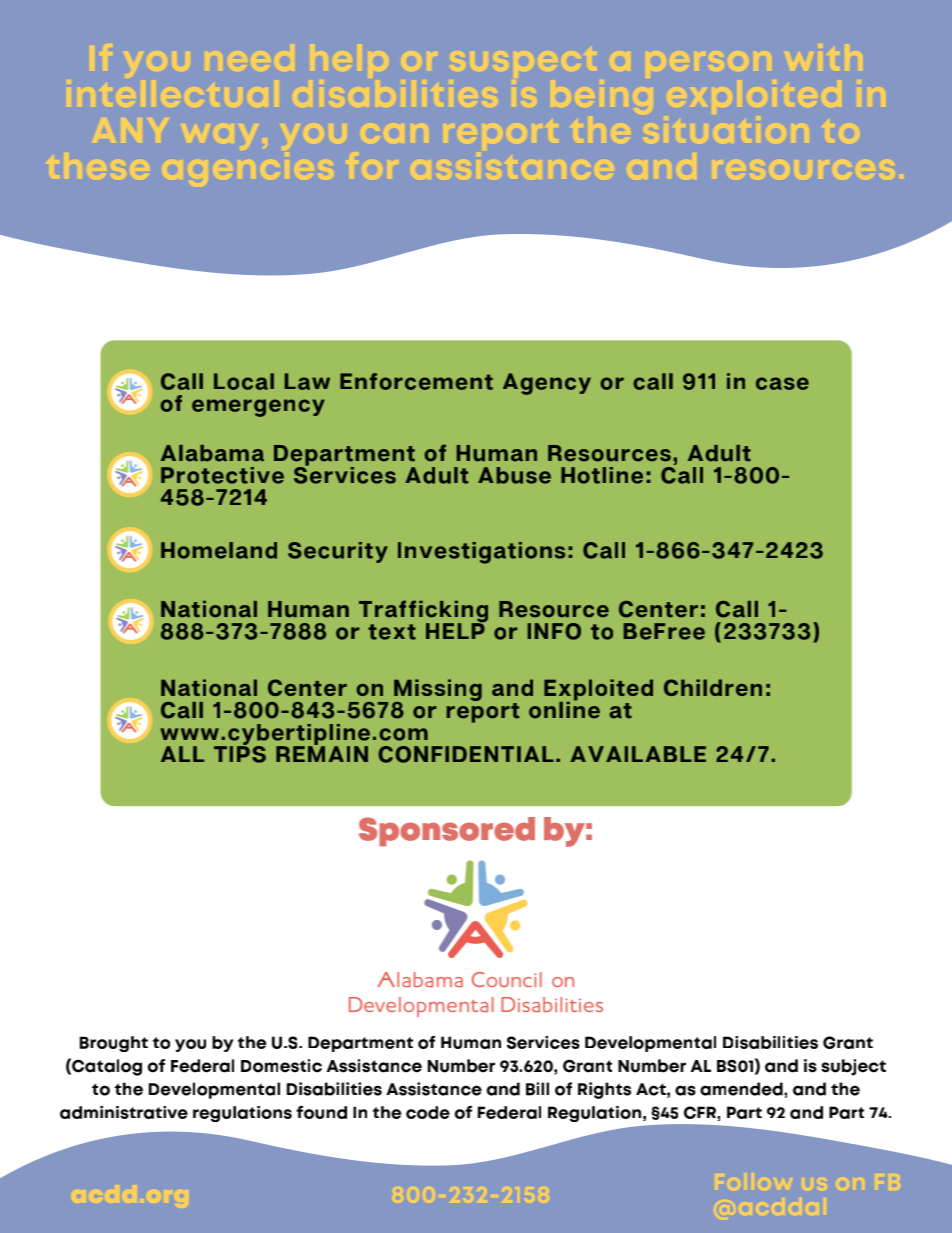 The image size is (952, 1233). I want to click on emergency, so click(258, 408).
